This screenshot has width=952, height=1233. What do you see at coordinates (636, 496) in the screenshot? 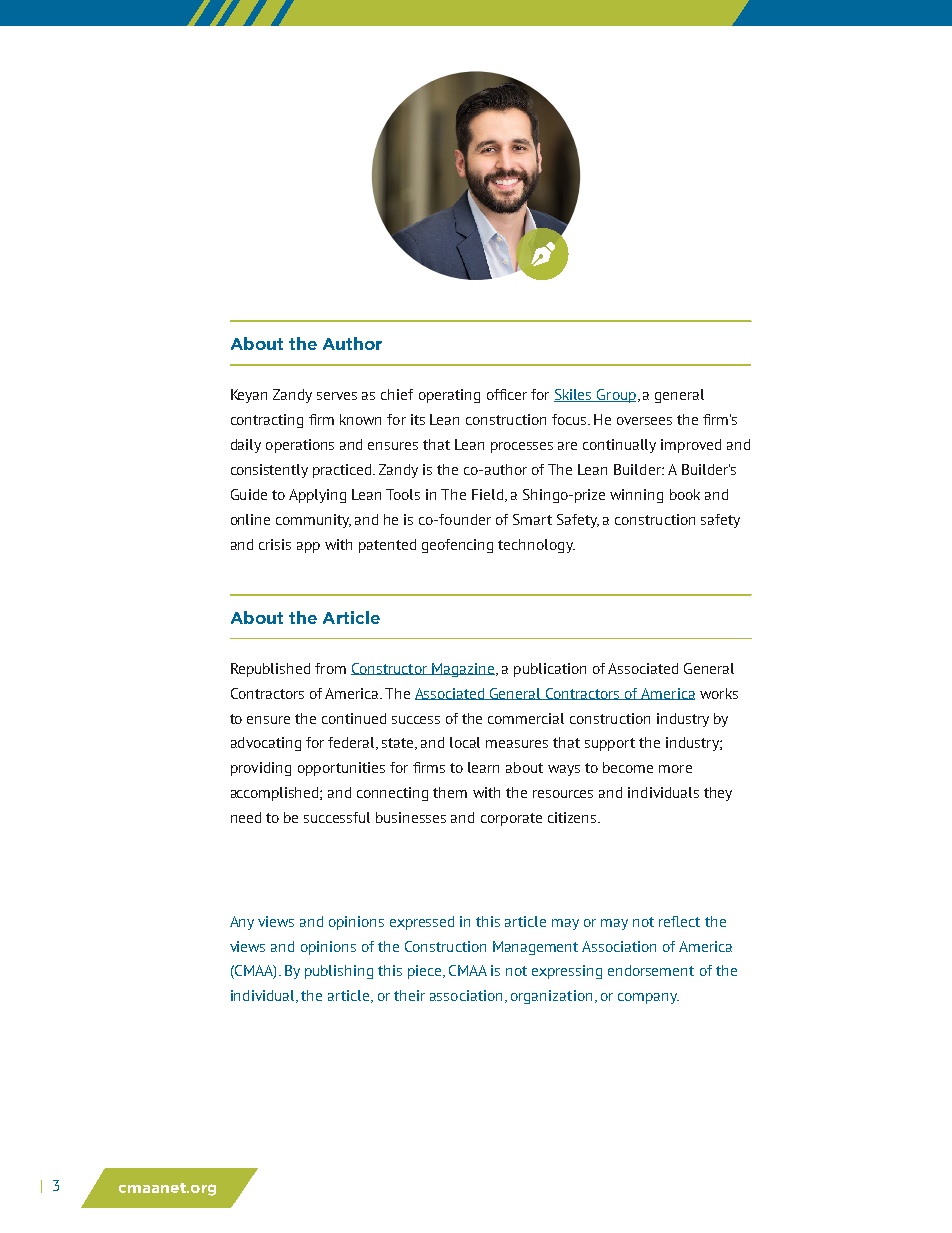
I see `winning` at bounding box center [636, 496].
